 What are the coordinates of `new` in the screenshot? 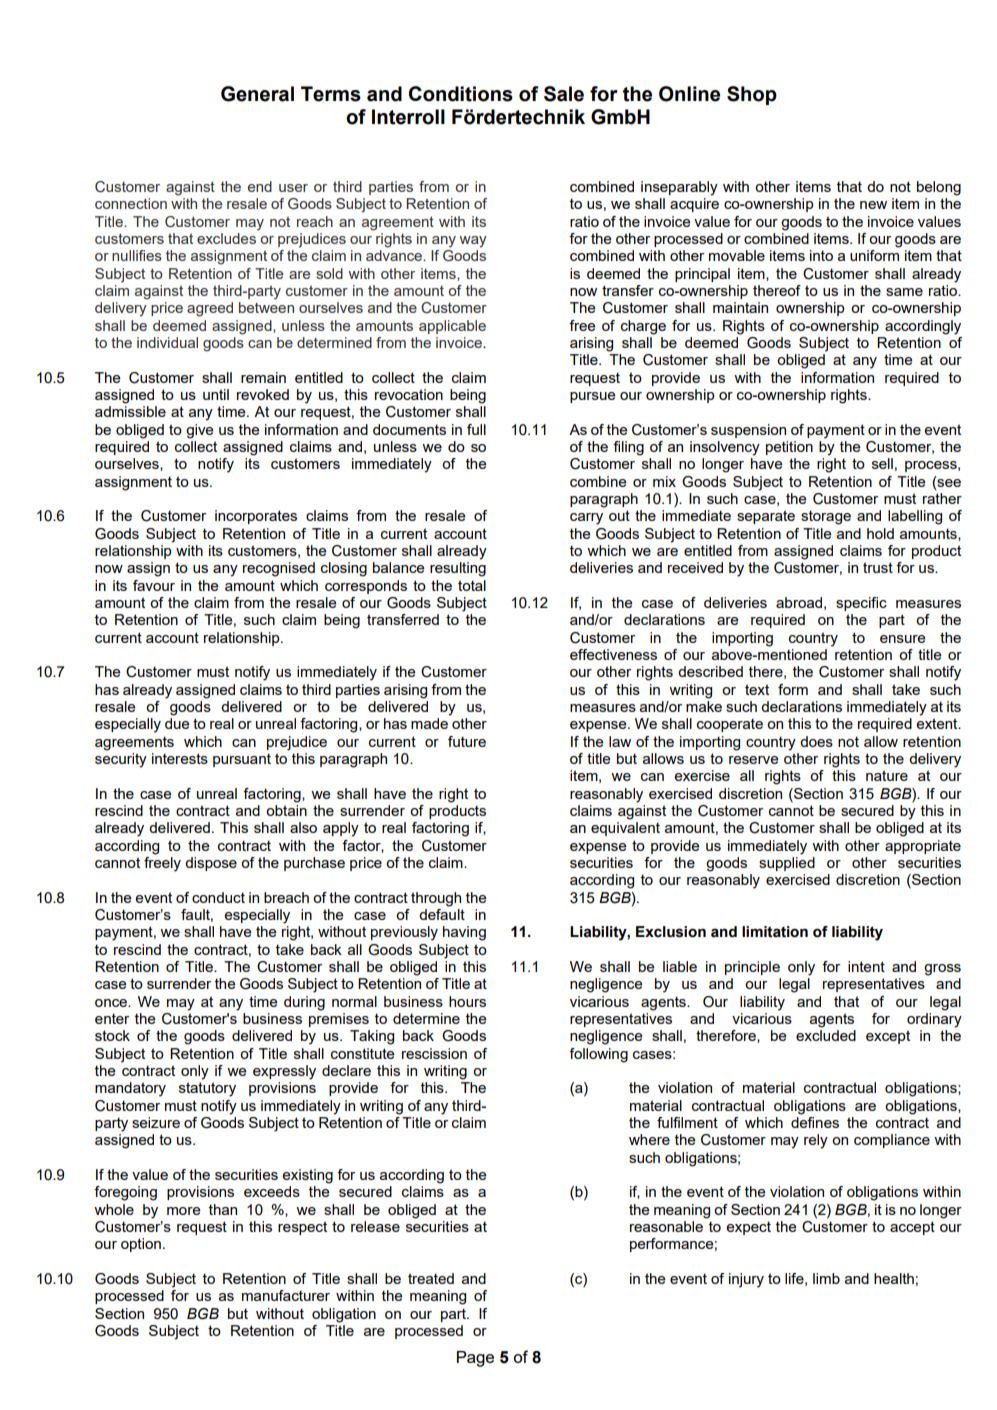 It's located at (873, 205).
